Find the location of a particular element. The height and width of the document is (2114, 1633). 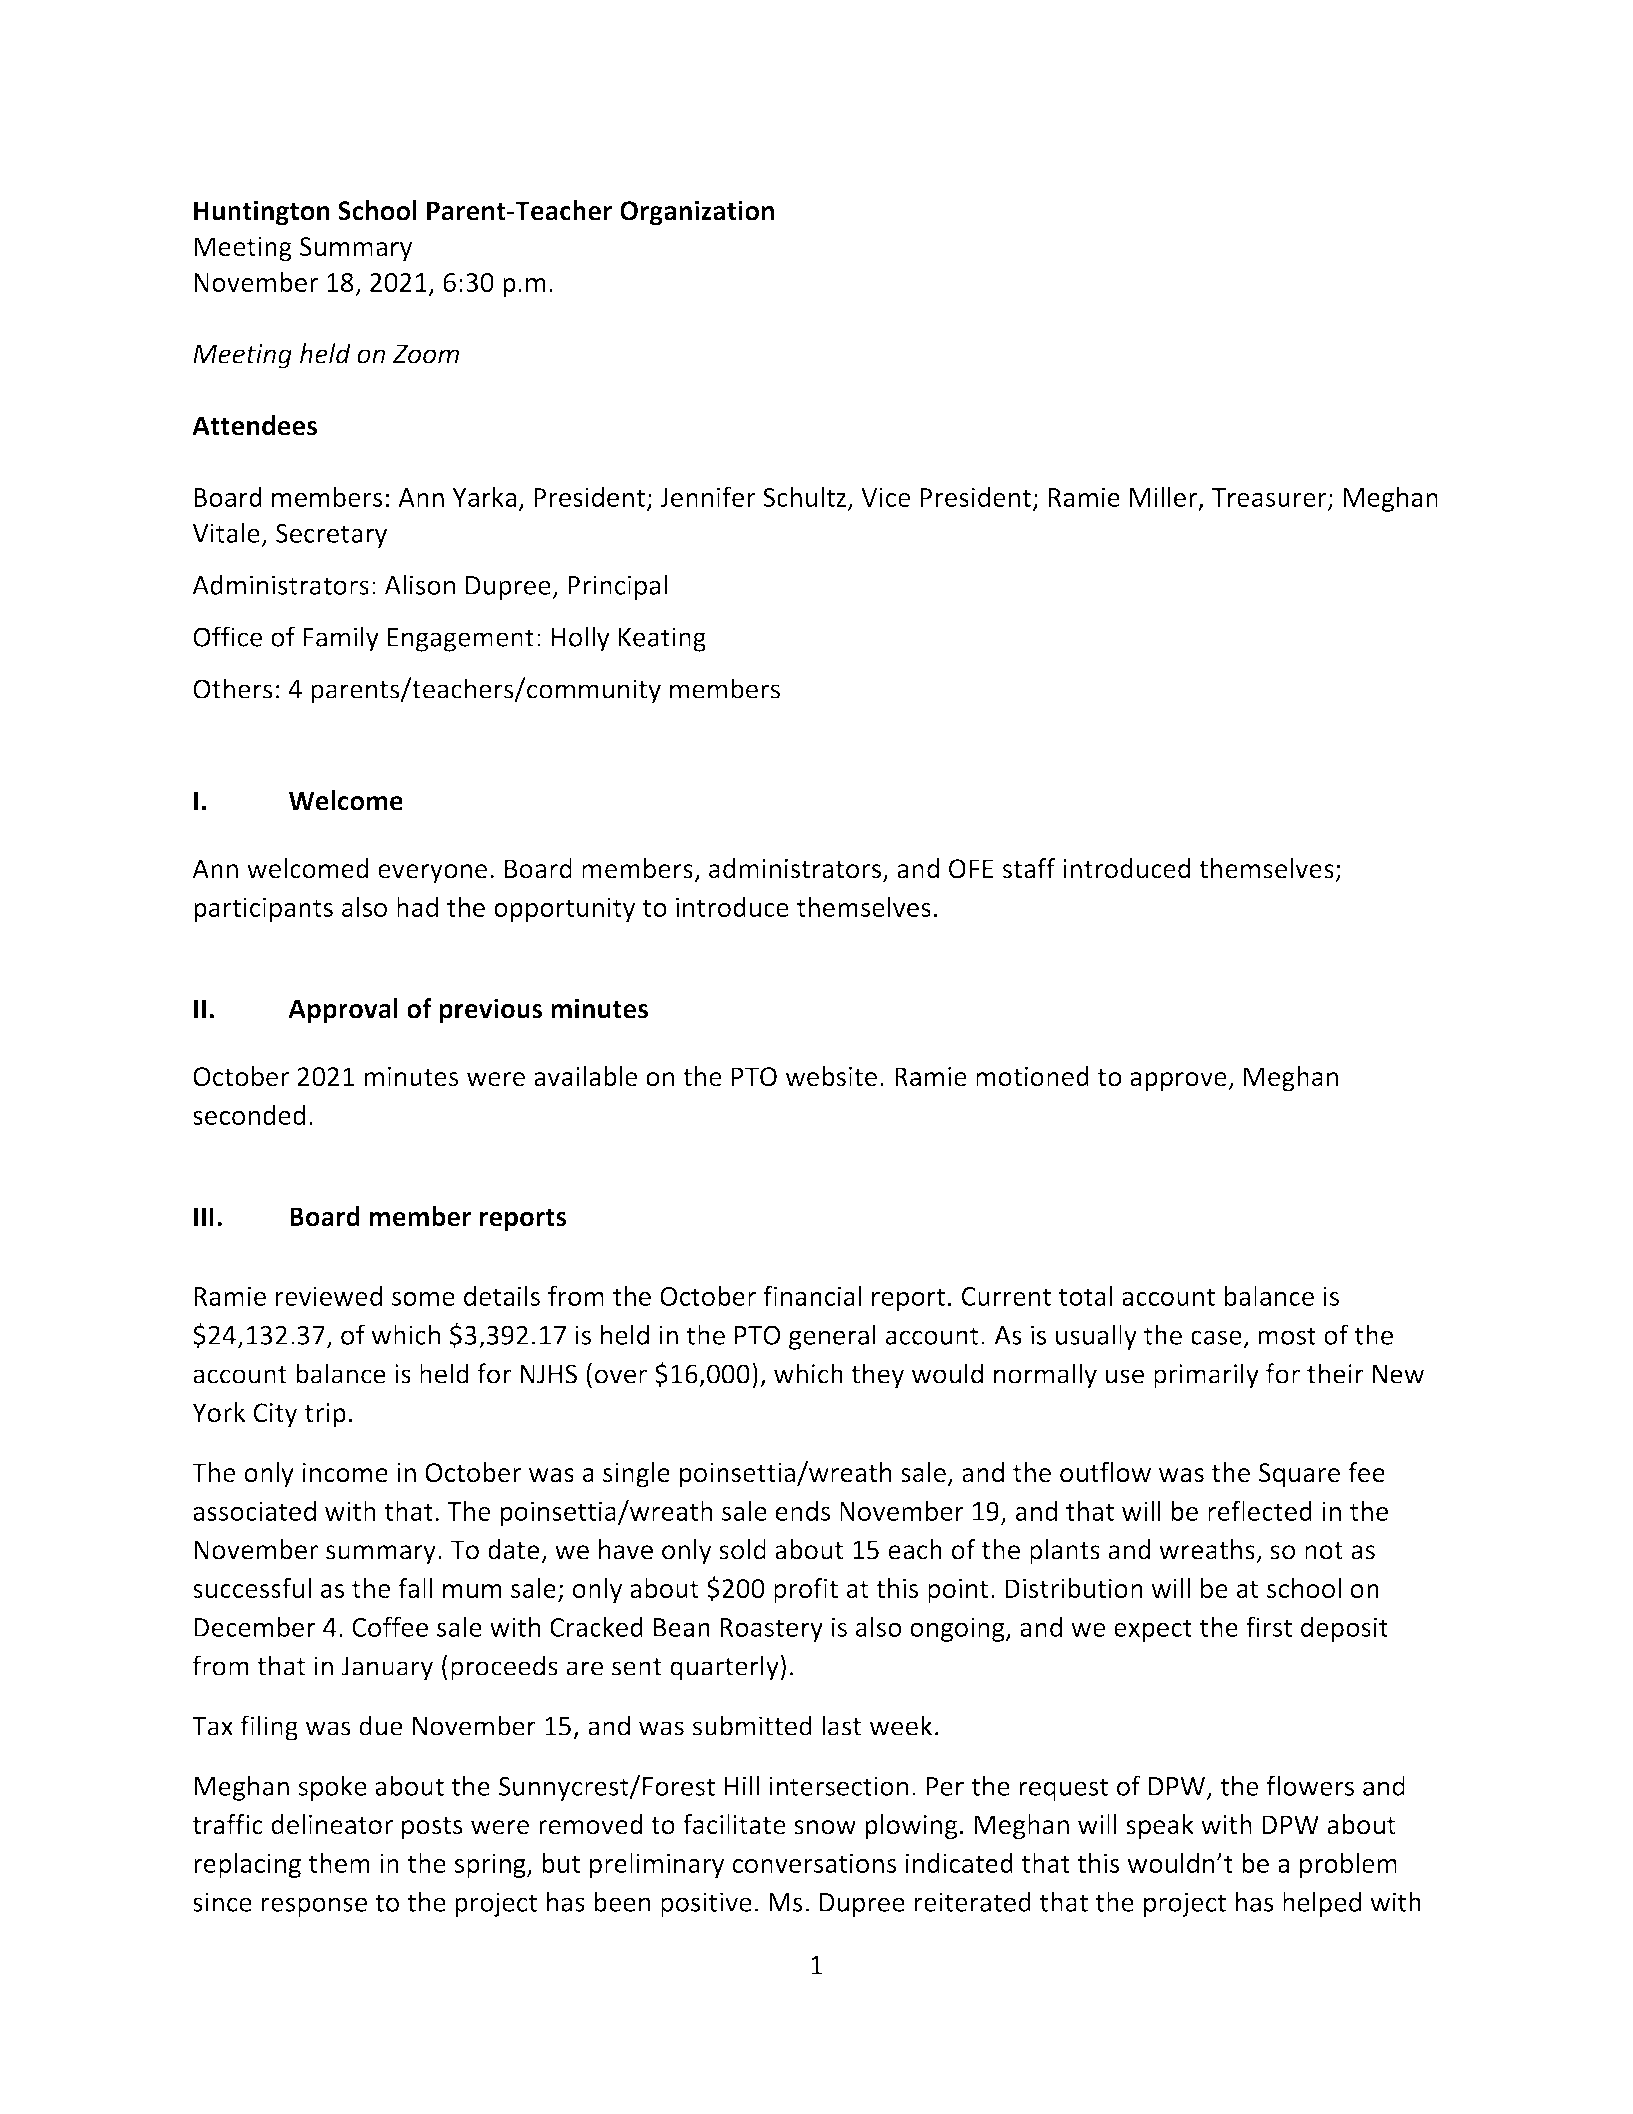

income is located at coordinates (345, 1473).
